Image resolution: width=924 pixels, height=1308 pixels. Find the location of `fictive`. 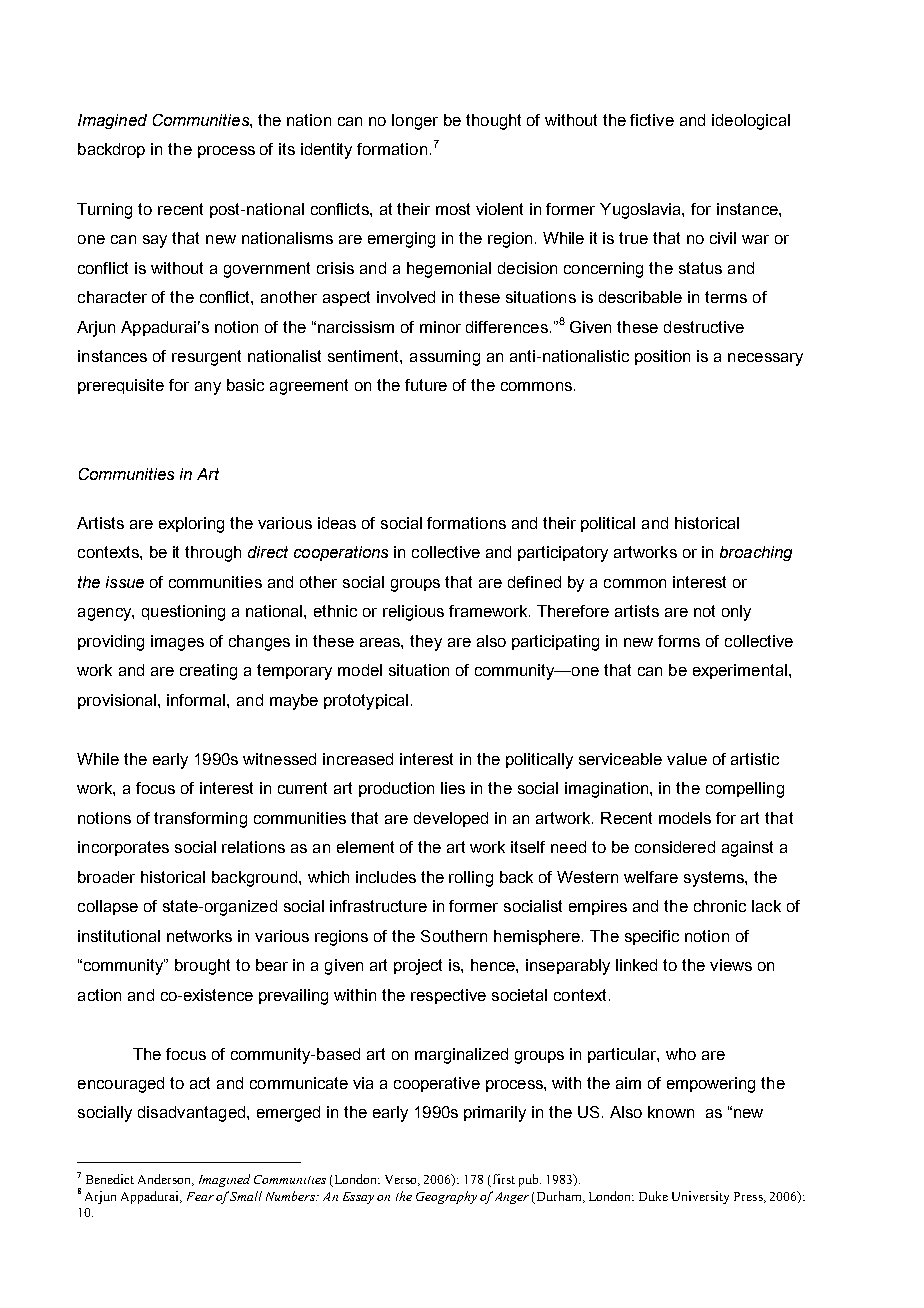

fictive is located at coordinates (652, 120).
